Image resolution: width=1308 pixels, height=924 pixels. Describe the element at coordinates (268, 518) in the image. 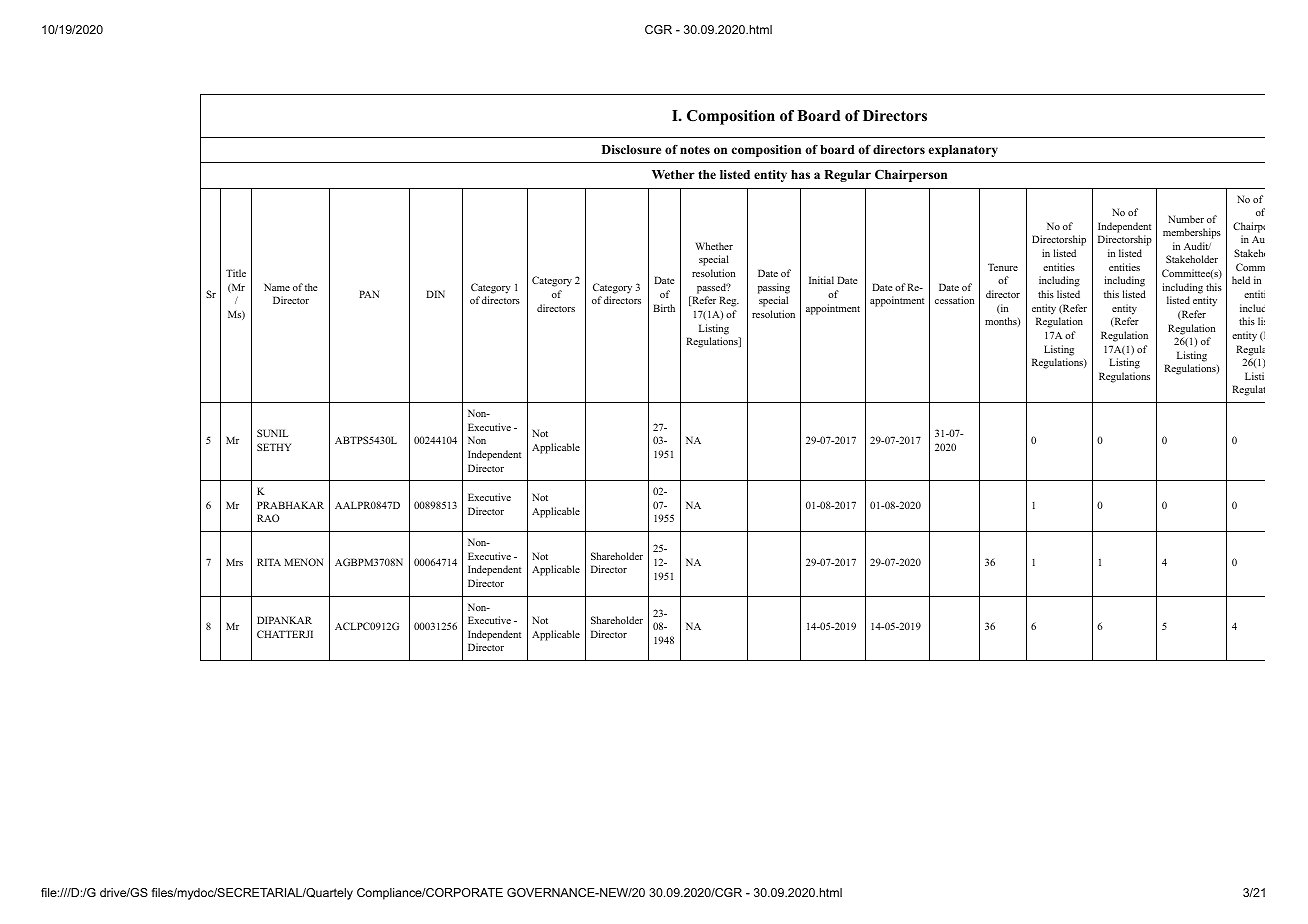

I see `RAO` at that location.
